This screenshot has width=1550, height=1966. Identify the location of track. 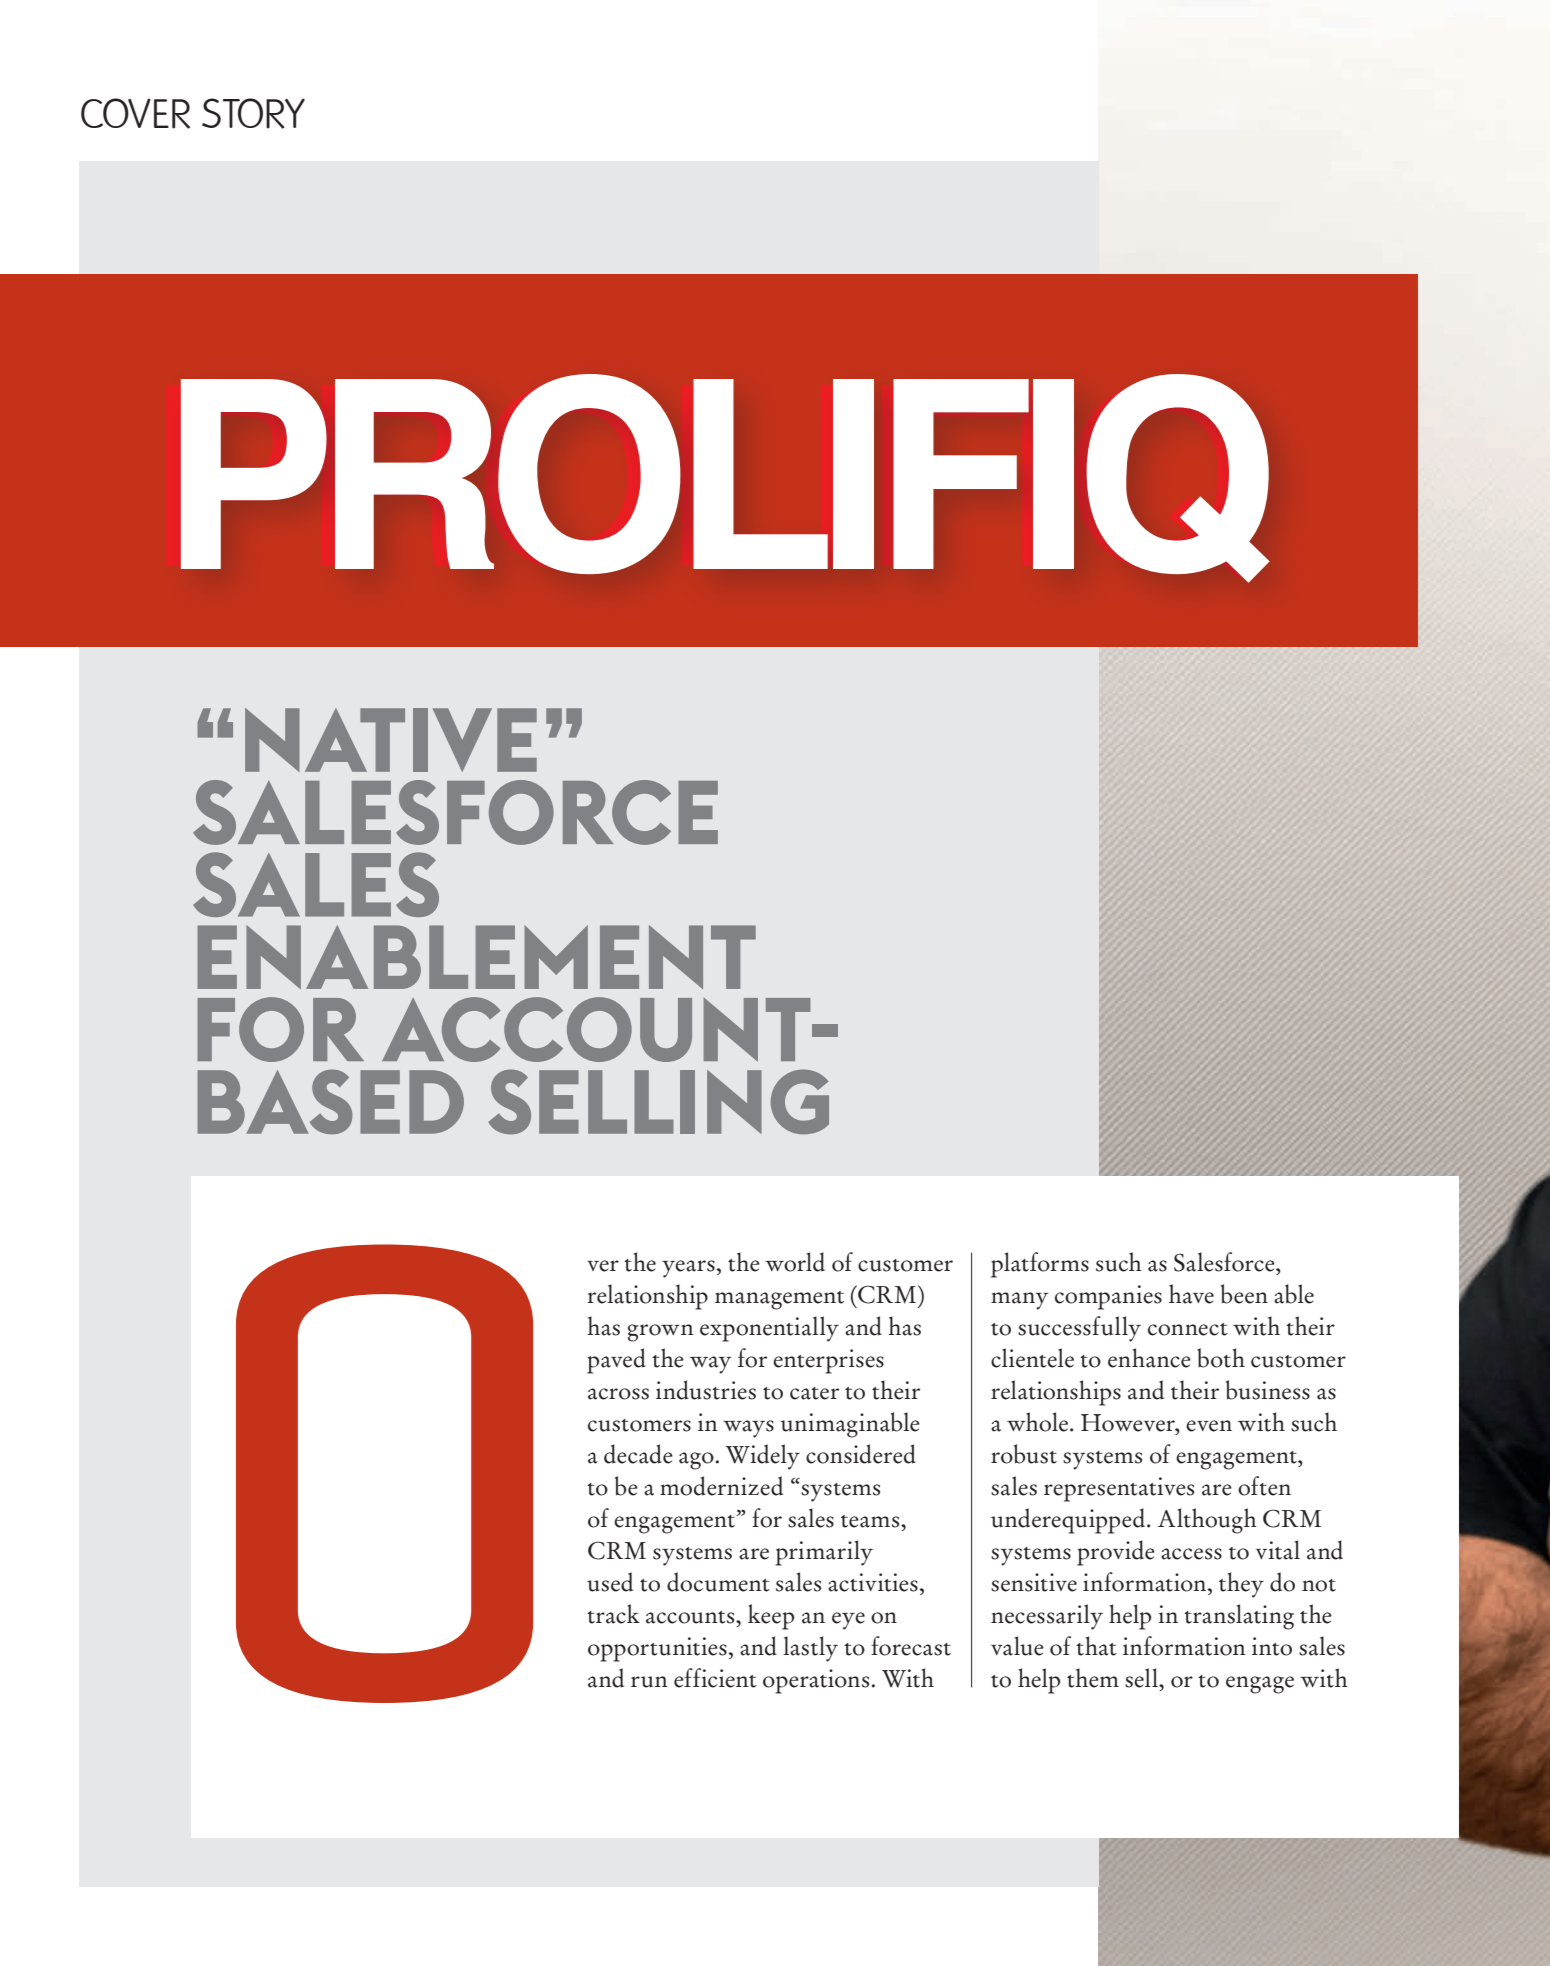
(613, 1614).
